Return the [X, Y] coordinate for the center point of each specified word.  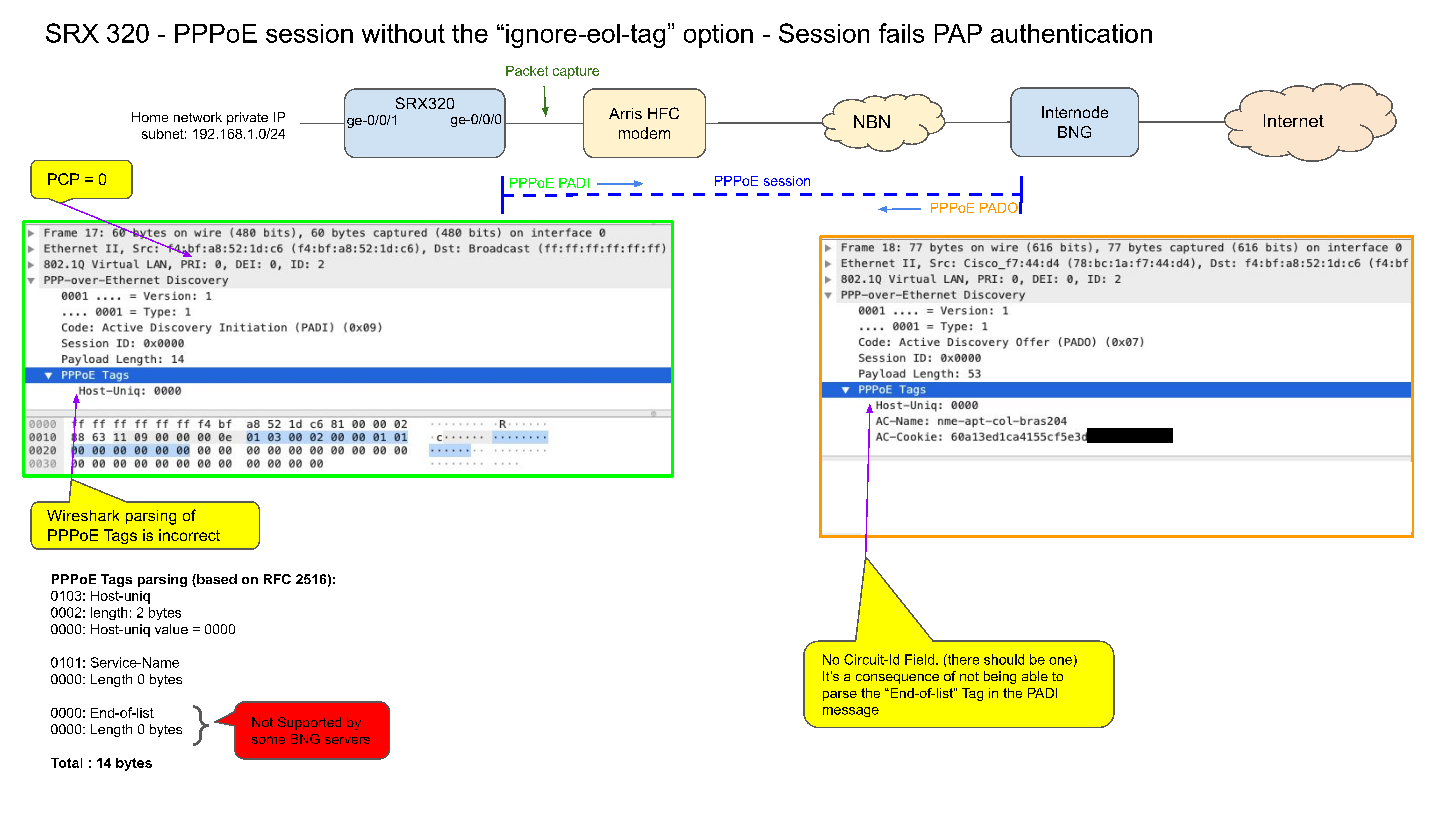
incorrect [189, 535]
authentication [1071, 33]
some [268, 740]
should [1004, 659]
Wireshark [83, 515]
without [403, 33]
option [718, 36]
